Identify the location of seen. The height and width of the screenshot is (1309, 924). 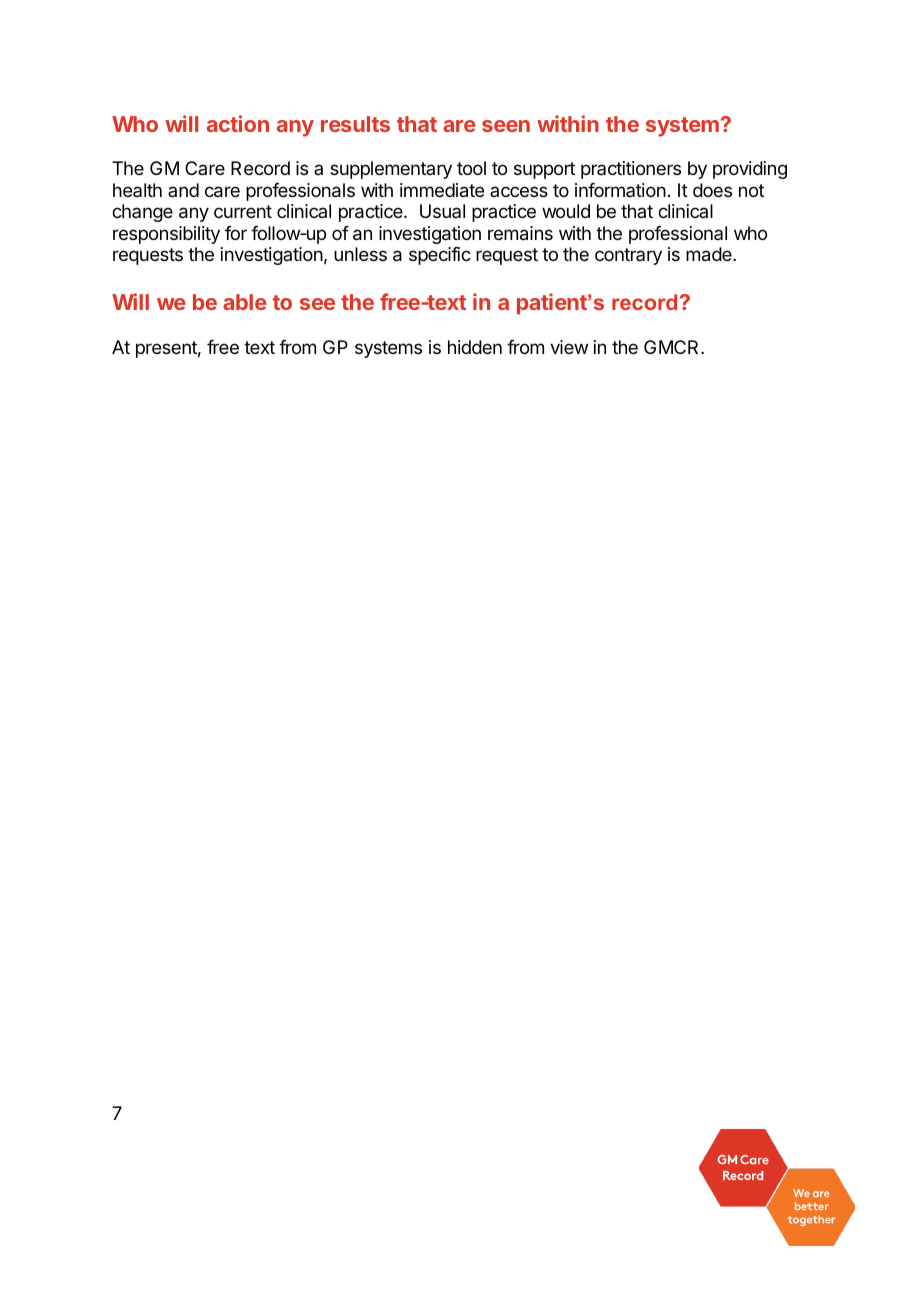
(506, 126).
